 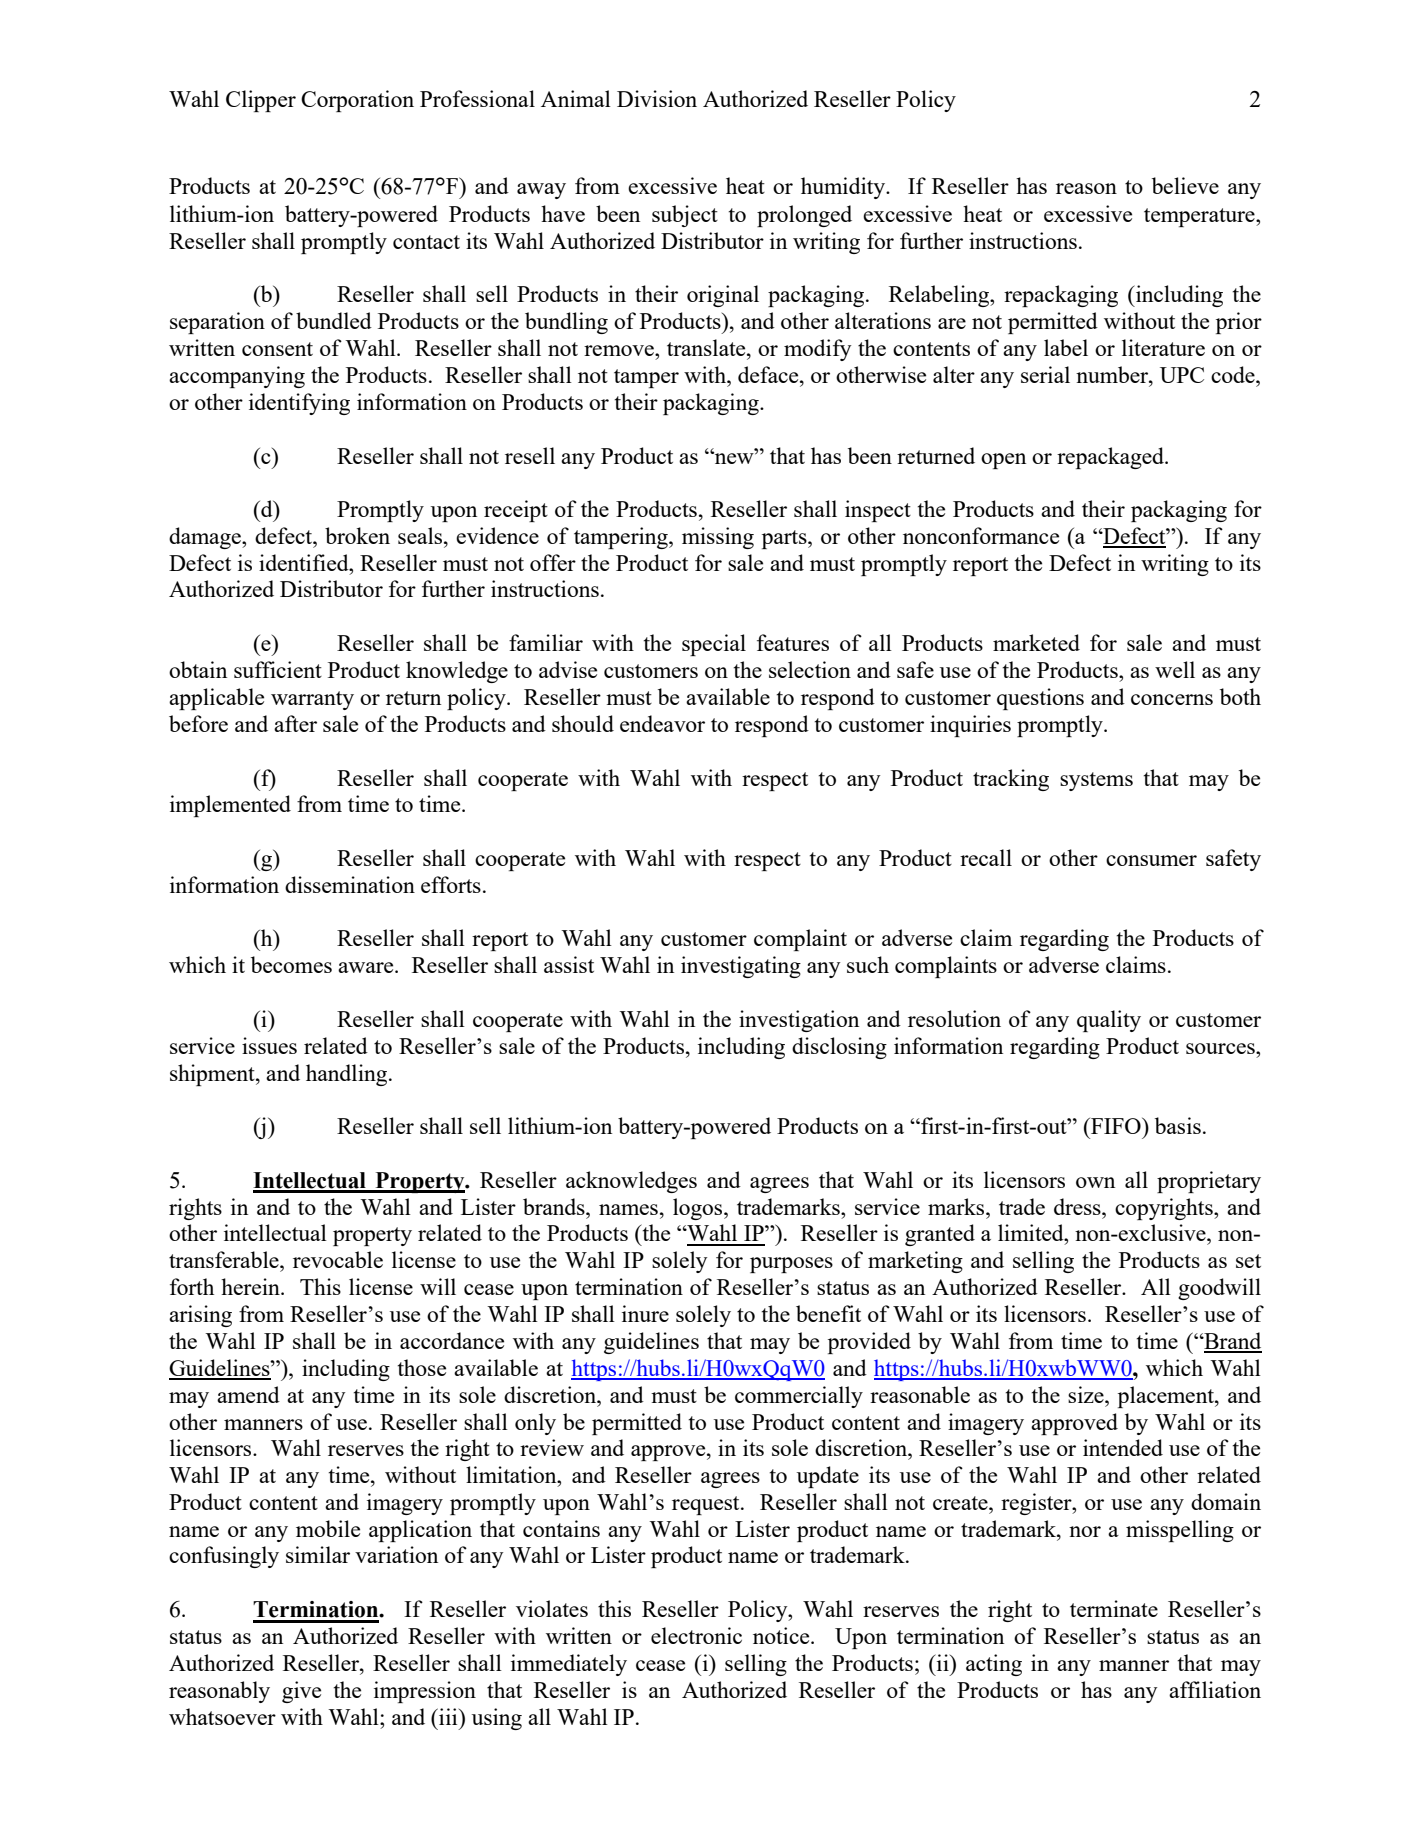 I want to click on terminate, so click(x=1114, y=1608).
